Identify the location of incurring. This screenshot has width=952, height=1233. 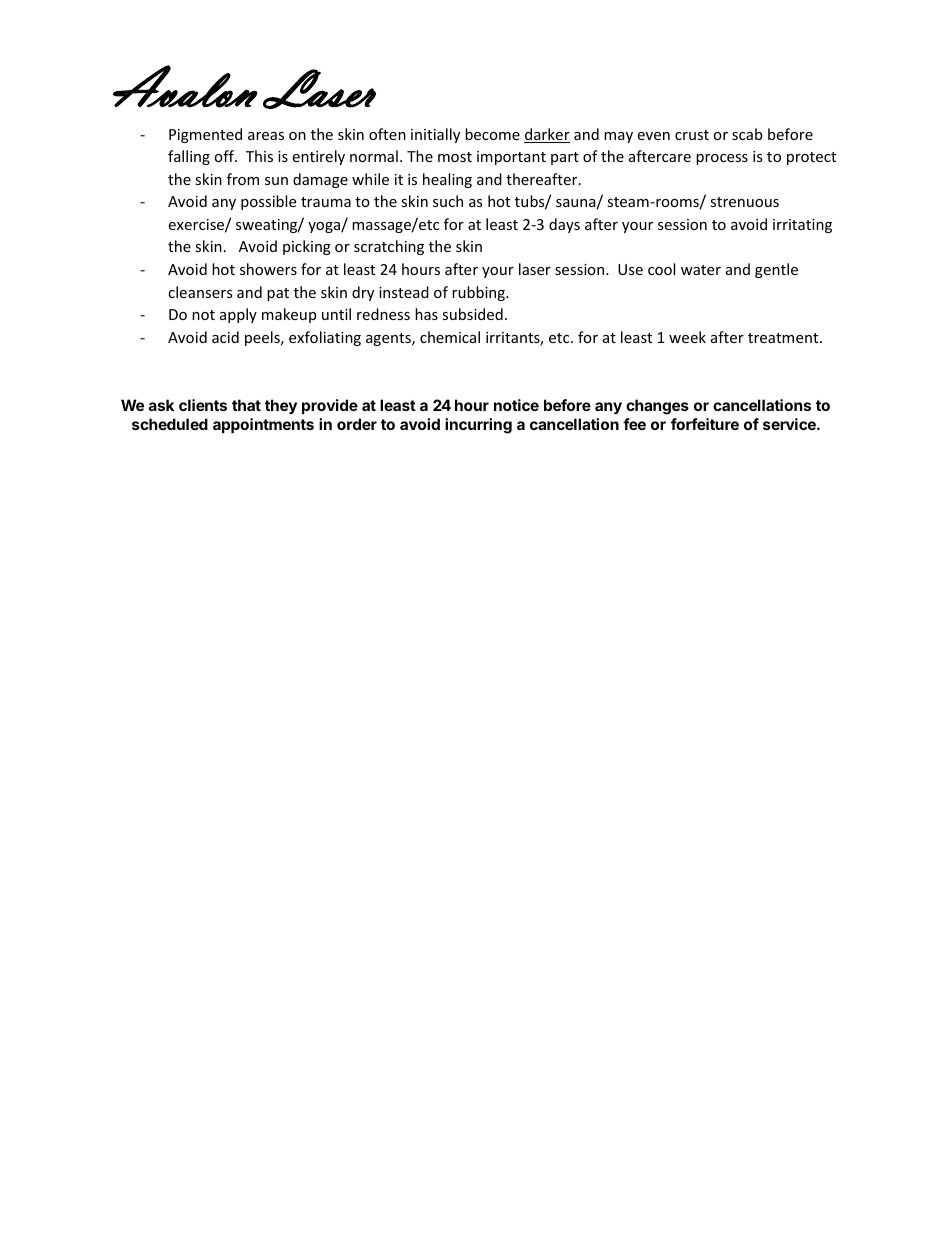
(478, 426).
